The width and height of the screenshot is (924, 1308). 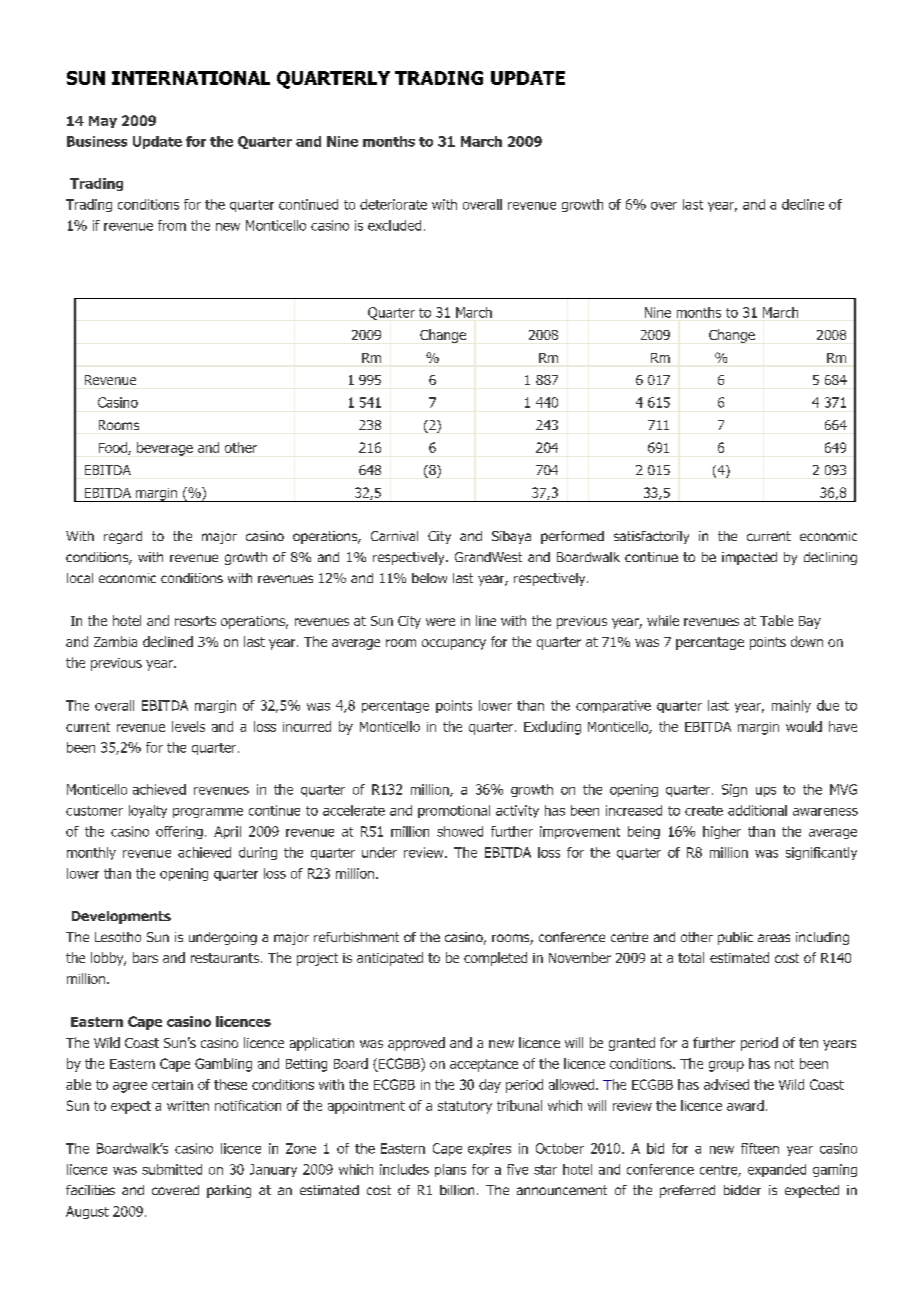 What do you see at coordinates (495, 959) in the screenshot?
I see `completed` at bounding box center [495, 959].
